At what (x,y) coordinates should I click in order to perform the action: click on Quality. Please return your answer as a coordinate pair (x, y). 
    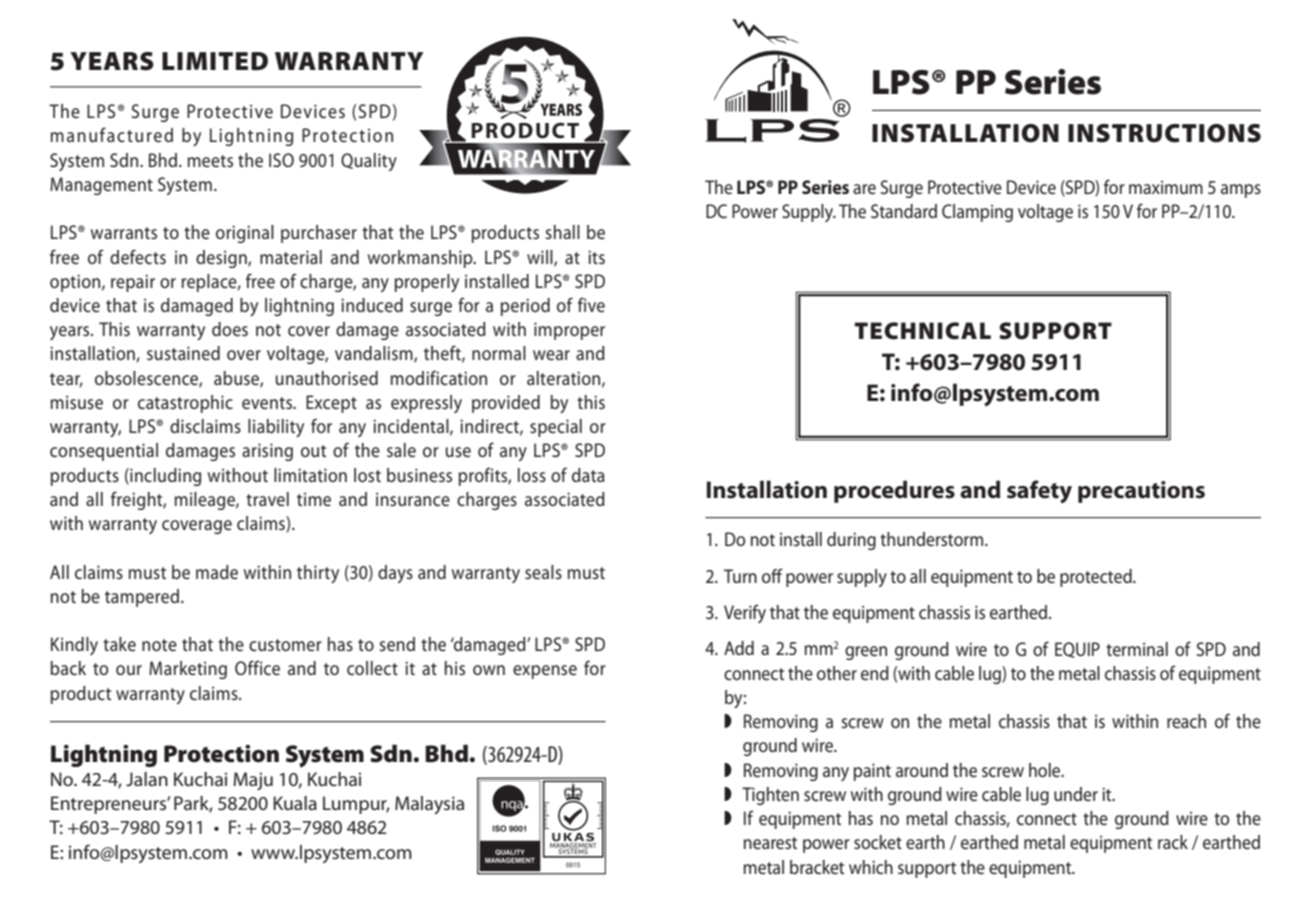
    Looking at the image, I should click on (369, 162).
